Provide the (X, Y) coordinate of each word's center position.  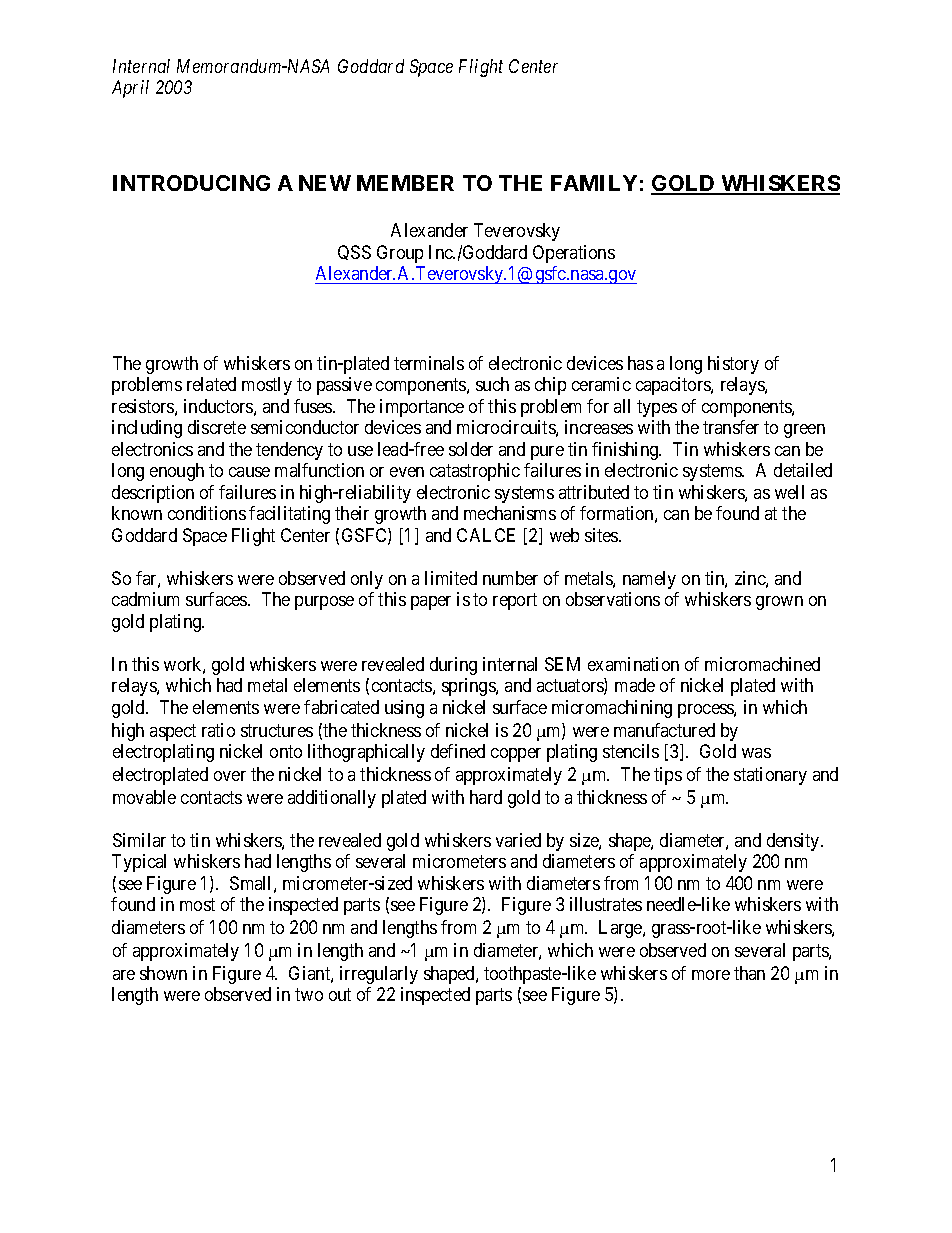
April (130, 89)
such (492, 384)
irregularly (379, 975)
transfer (731, 427)
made (635, 685)
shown (163, 973)
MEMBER (405, 183)
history (733, 365)
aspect (173, 732)
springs (469, 687)
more (711, 975)
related (211, 384)
